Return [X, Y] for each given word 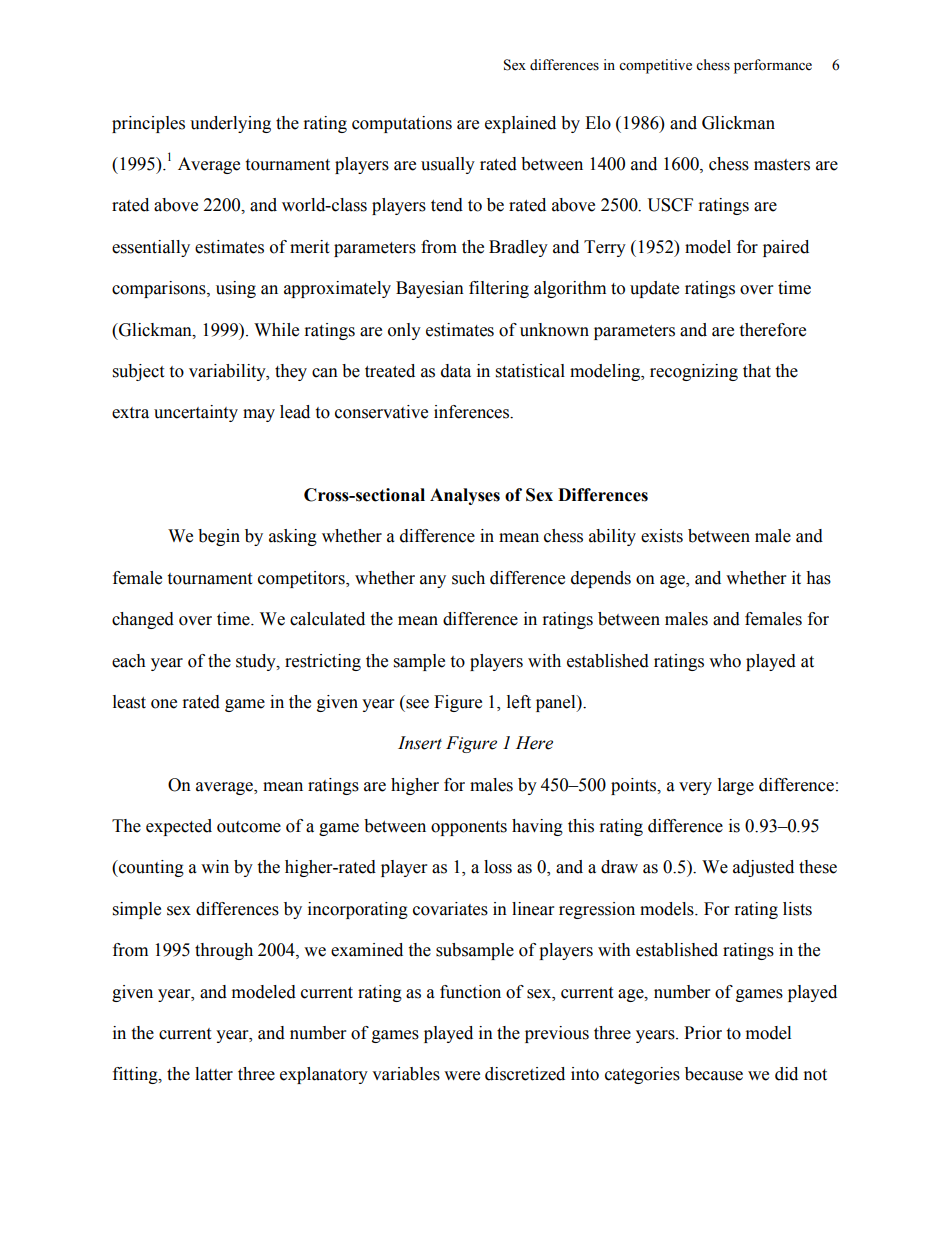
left [519, 702]
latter [214, 1074]
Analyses [465, 496]
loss [498, 867]
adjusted [763, 868]
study [257, 662]
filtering [499, 289]
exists [662, 536]
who [725, 661]
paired [786, 248]
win [215, 866]
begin [219, 537]
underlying [230, 124]
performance [773, 66]
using [236, 289]
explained [520, 124]
